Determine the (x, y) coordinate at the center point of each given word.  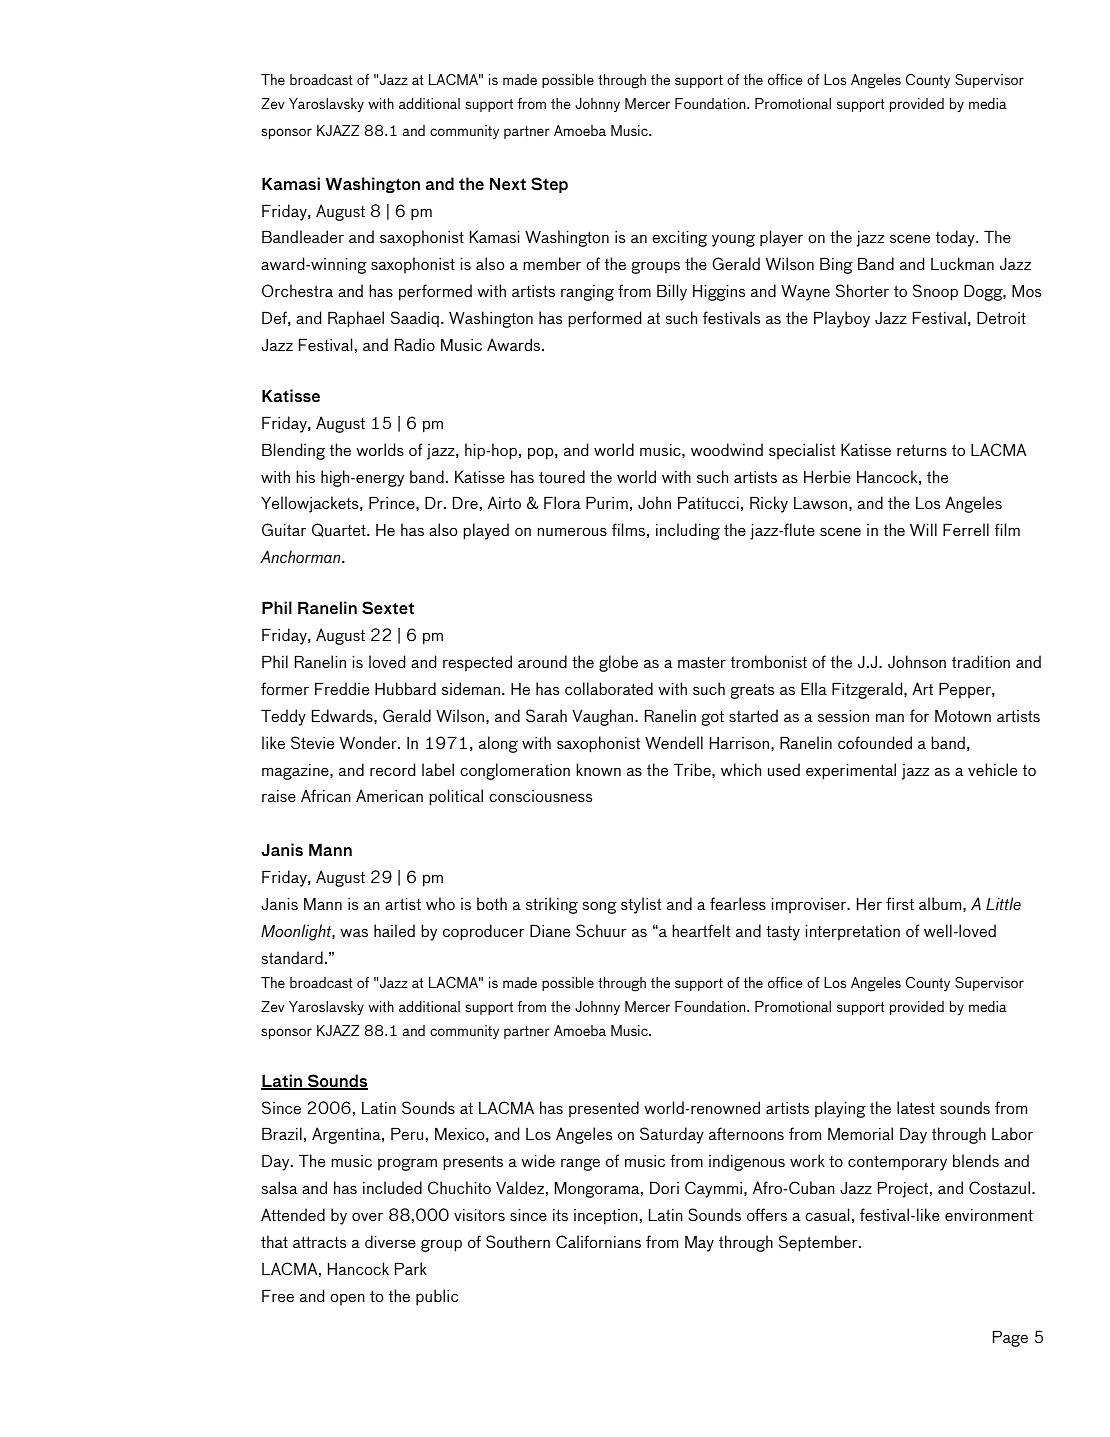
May (699, 1243)
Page (1010, 1338)
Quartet (340, 530)
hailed (394, 930)
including (688, 531)
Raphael (356, 319)
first (900, 903)
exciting (679, 238)
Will (923, 529)
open (347, 1299)
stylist (641, 905)
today (956, 238)
